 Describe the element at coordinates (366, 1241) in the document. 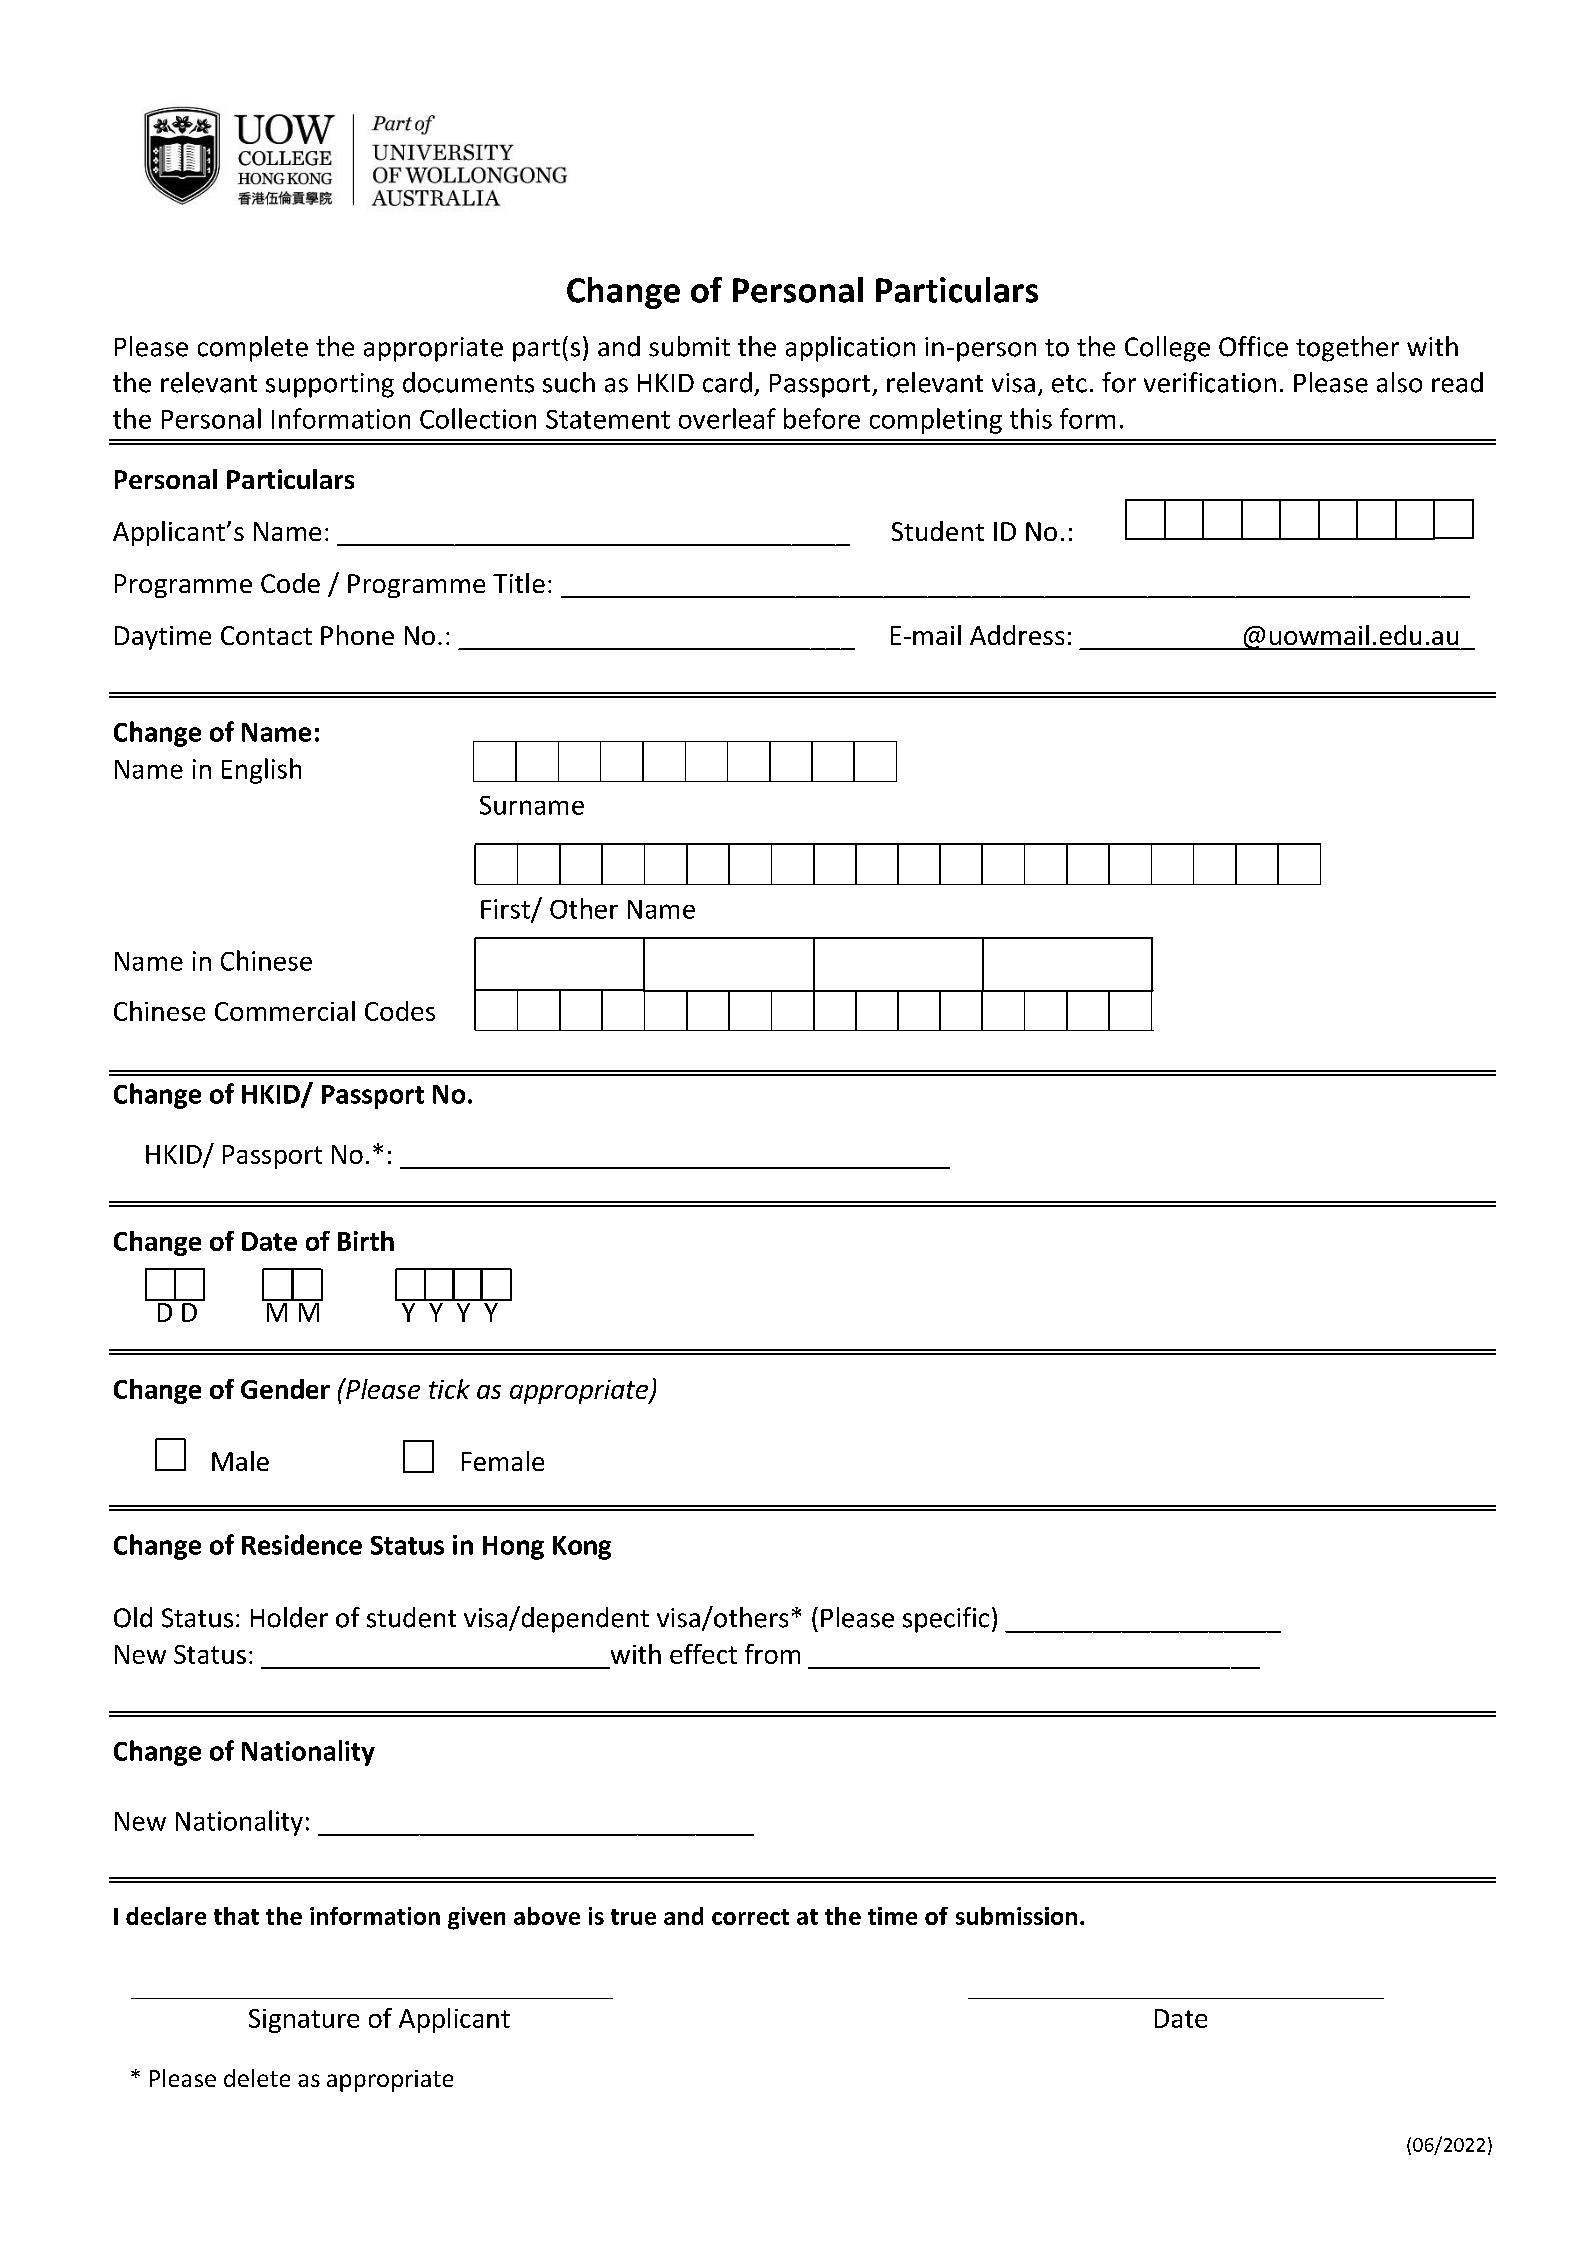

I see `Birth` at that location.
